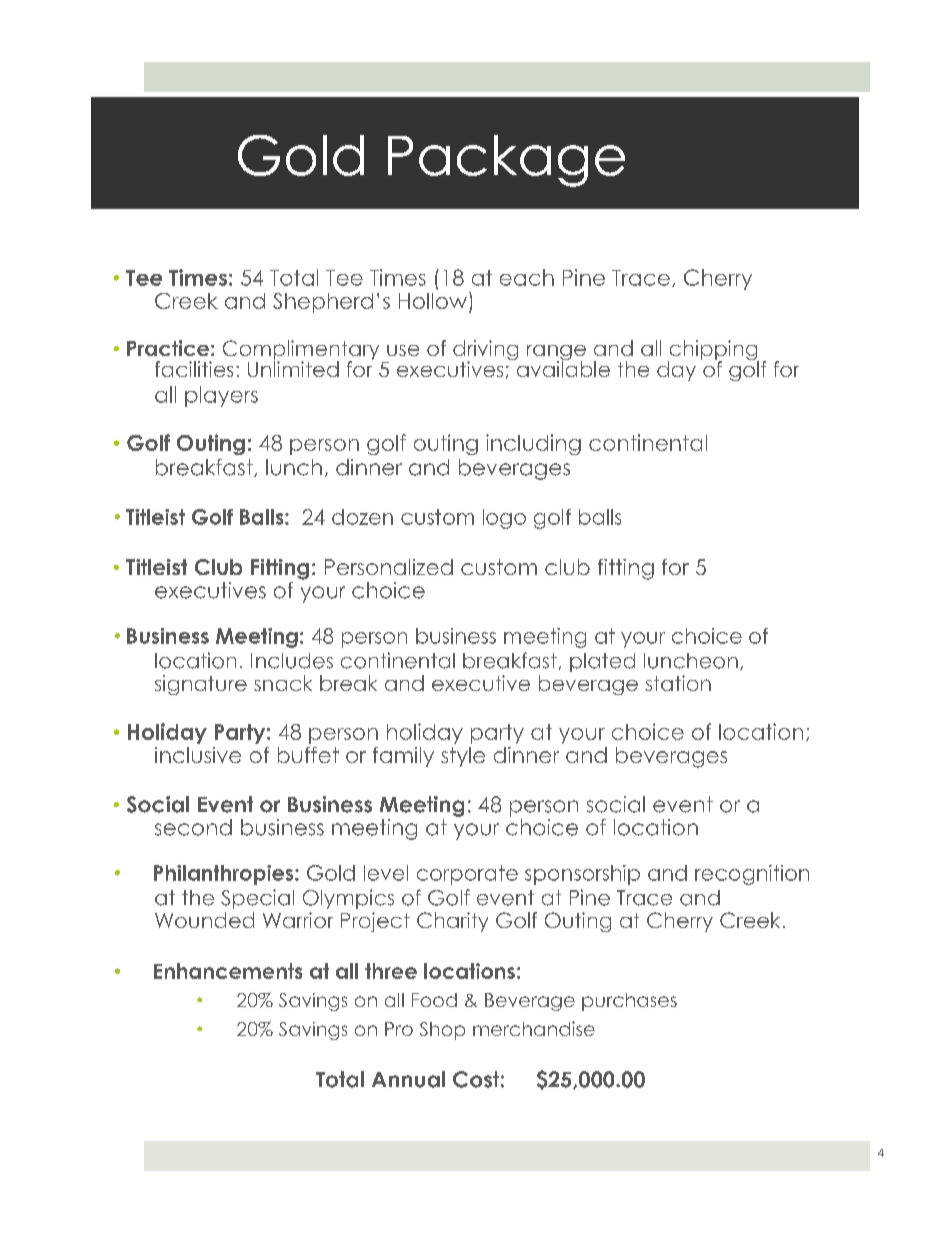 This screenshot has width=952, height=1233. I want to click on each, so click(527, 277).
